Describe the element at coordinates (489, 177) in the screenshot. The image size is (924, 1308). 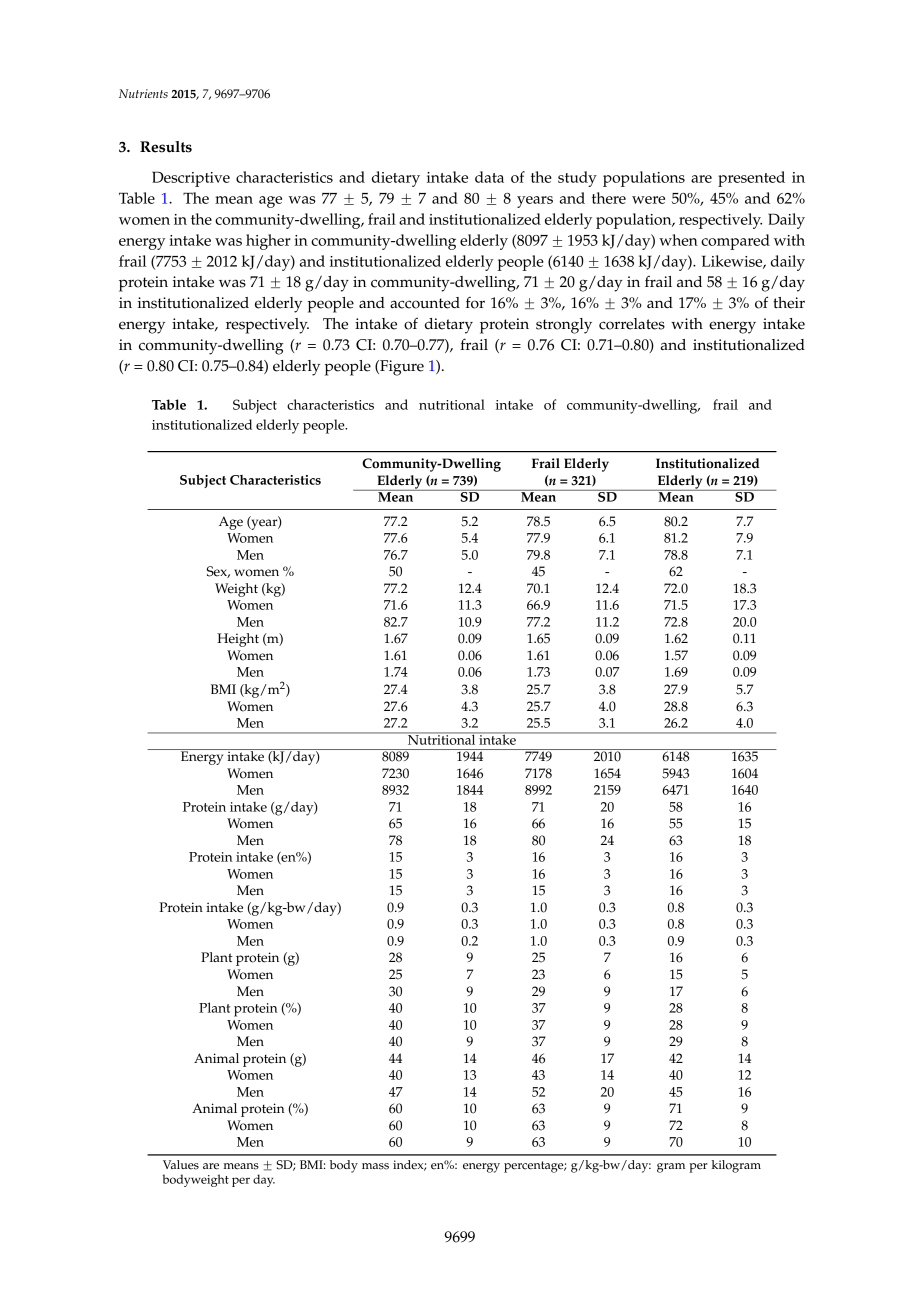
I see `data` at that location.
